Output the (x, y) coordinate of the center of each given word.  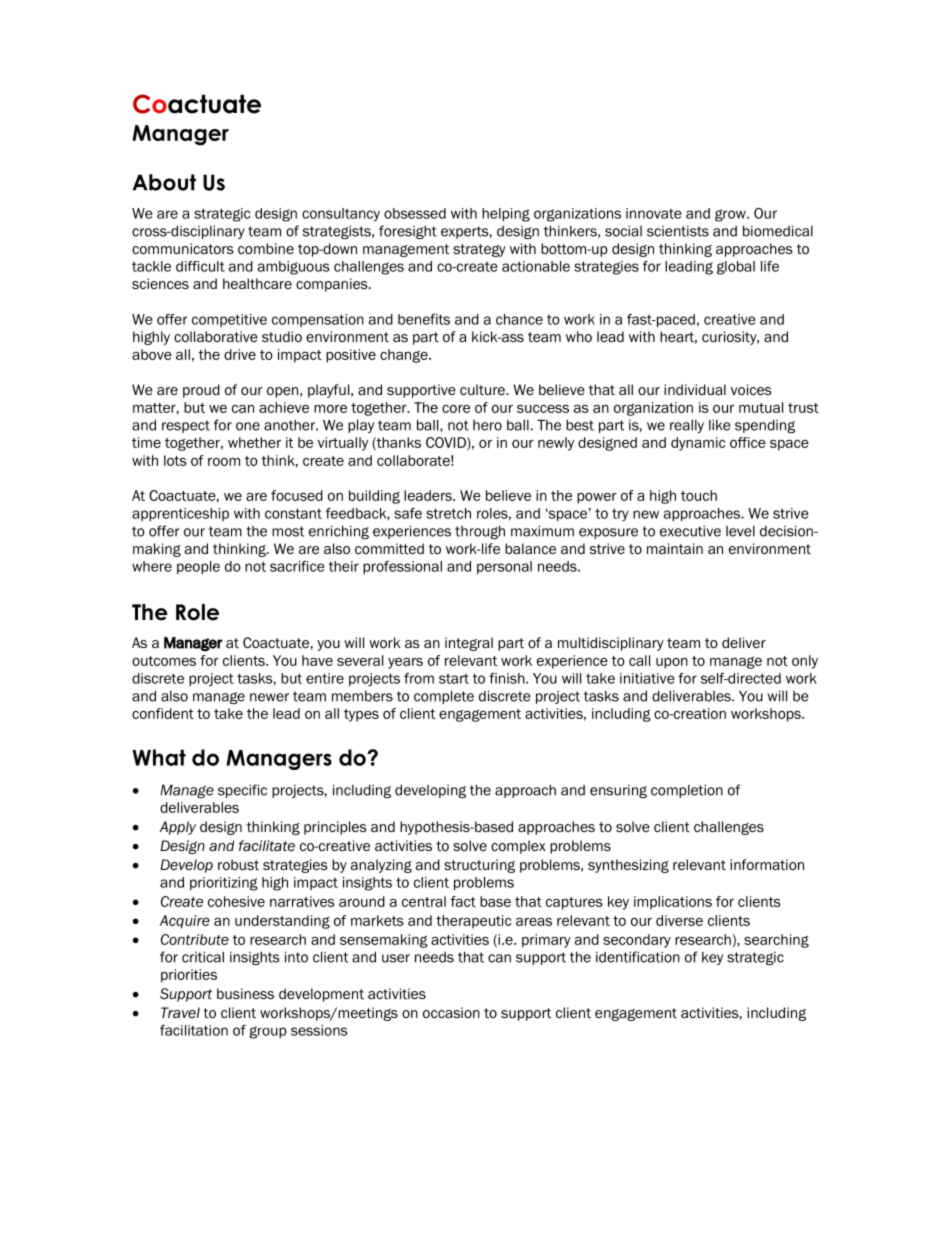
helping (506, 215)
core (456, 409)
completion (687, 791)
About (164, 182)
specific (242, 791)
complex (518, 847)
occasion (451, 1012)
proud (201, 391)
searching (776, 941)
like (720, 425)
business (245, 993)
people (198, 567)
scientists (678, 231)
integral (469, 644)
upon (672, 663)
